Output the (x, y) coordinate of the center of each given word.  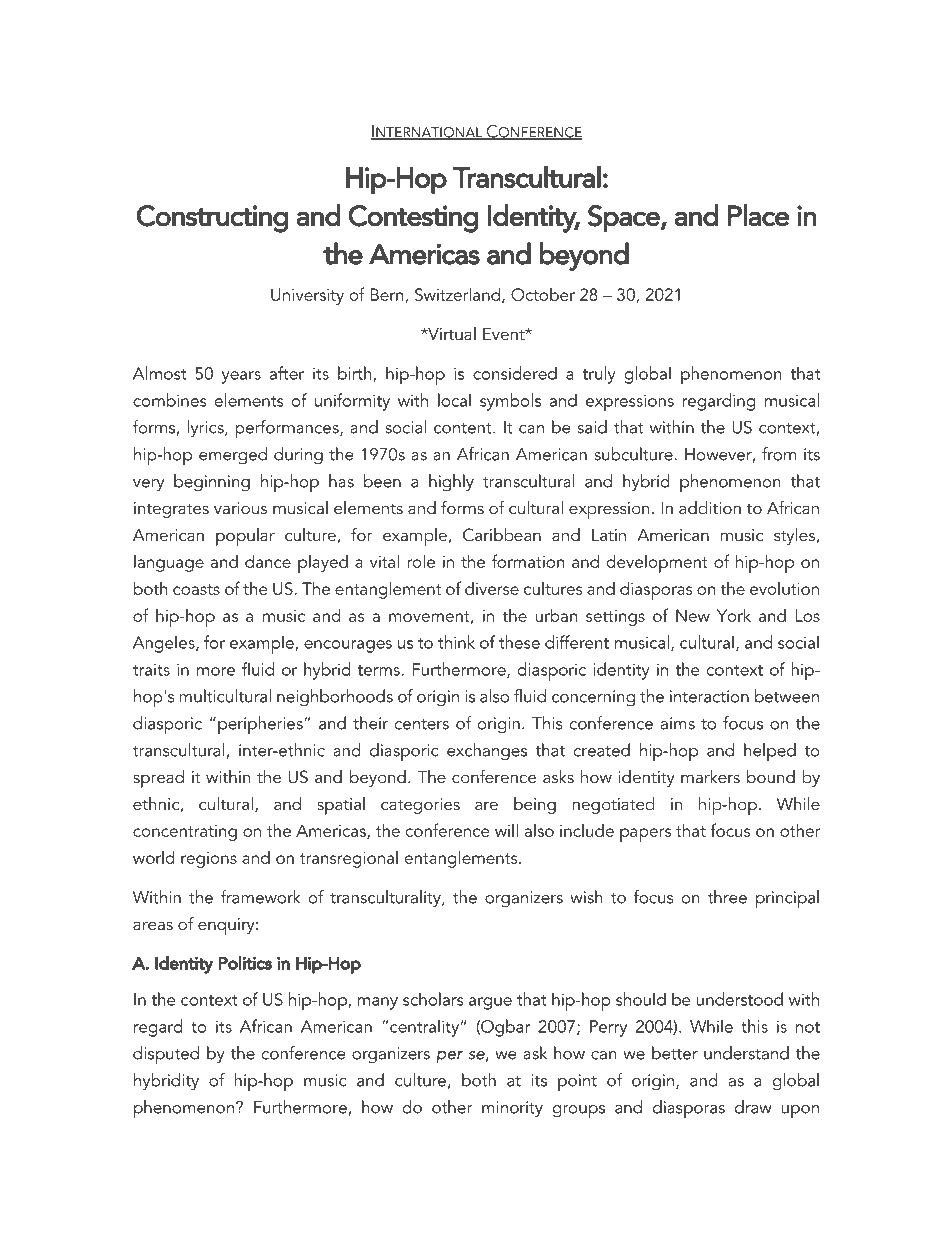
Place (758, 215)
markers (710, 776)
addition (710, 507)
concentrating (185, 833)
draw (753, 1107)
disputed (166, 1055)
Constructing (212, 219)
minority (512, 1109)
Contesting (413, 219)
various (240, 508)
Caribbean (502, 535)
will (506, 830)
